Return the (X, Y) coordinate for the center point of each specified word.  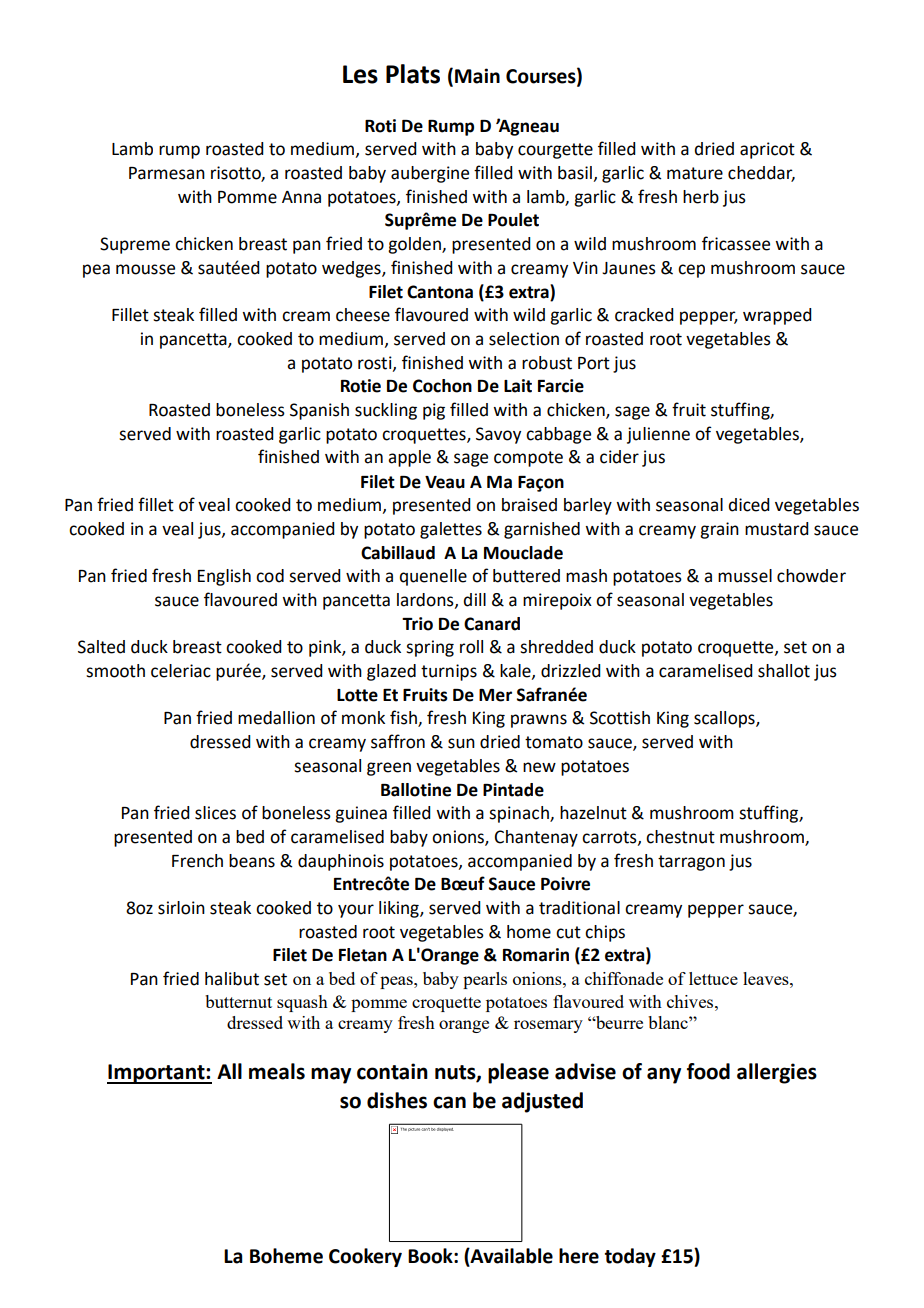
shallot (784, 671)
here (579, 1256)
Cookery (365, 1257)
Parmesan (167, 173)
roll (471, 647)
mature (695, 173)
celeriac (181, 671)
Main (477, 76)
